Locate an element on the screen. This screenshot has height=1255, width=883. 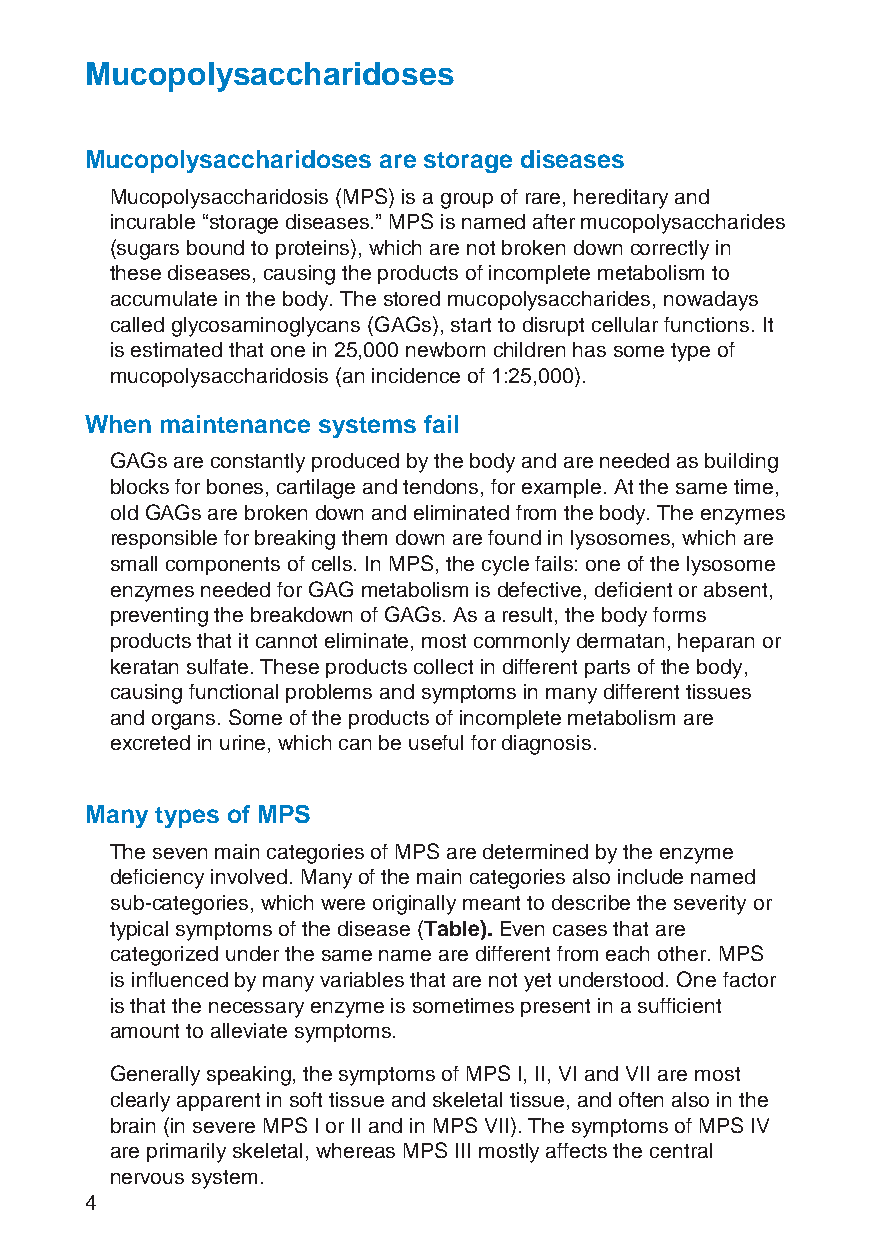
group is located at coordinates (467, 201).
